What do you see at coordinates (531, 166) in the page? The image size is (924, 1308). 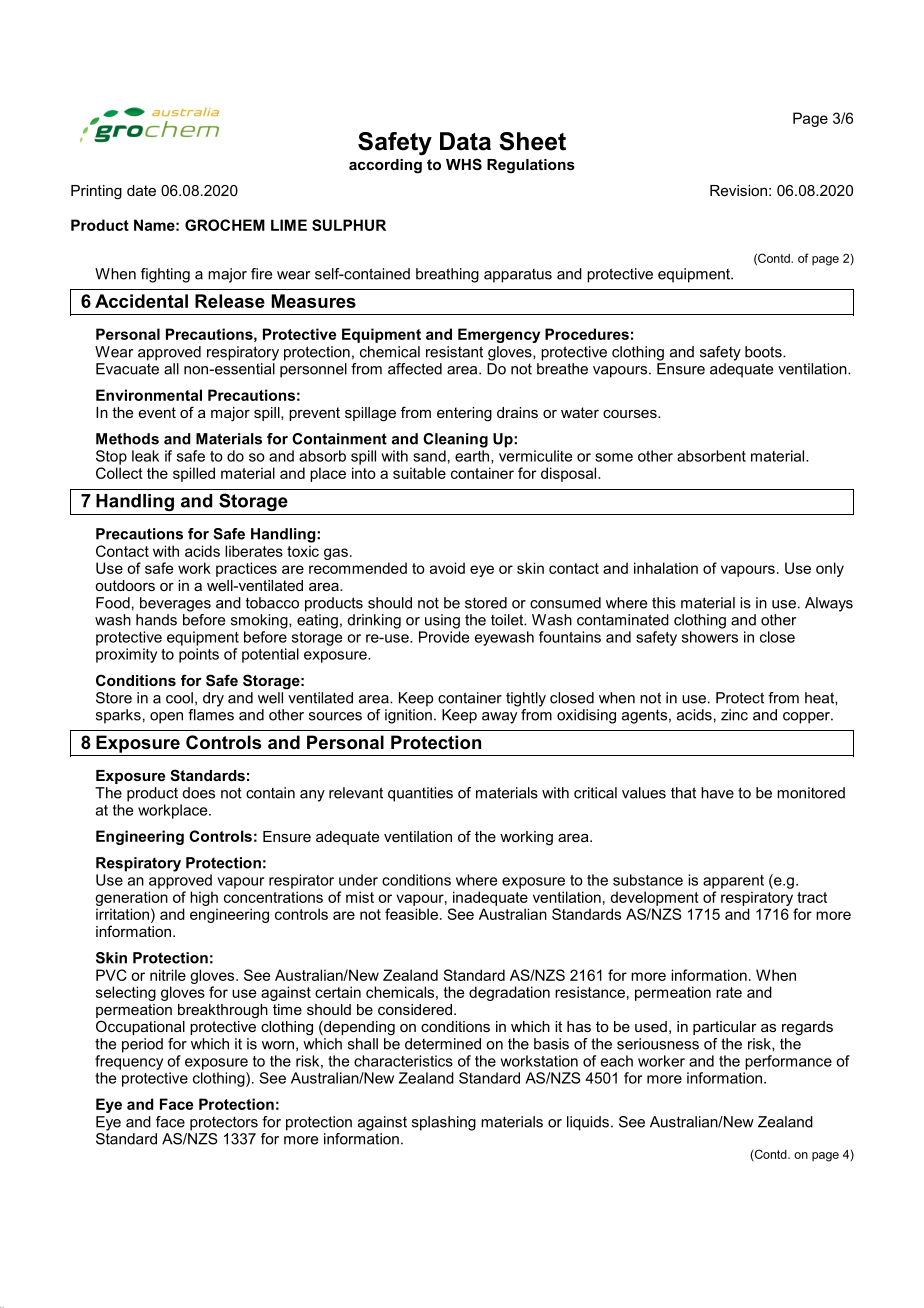 I see `Regulations` at bounding box center [531, 166].
